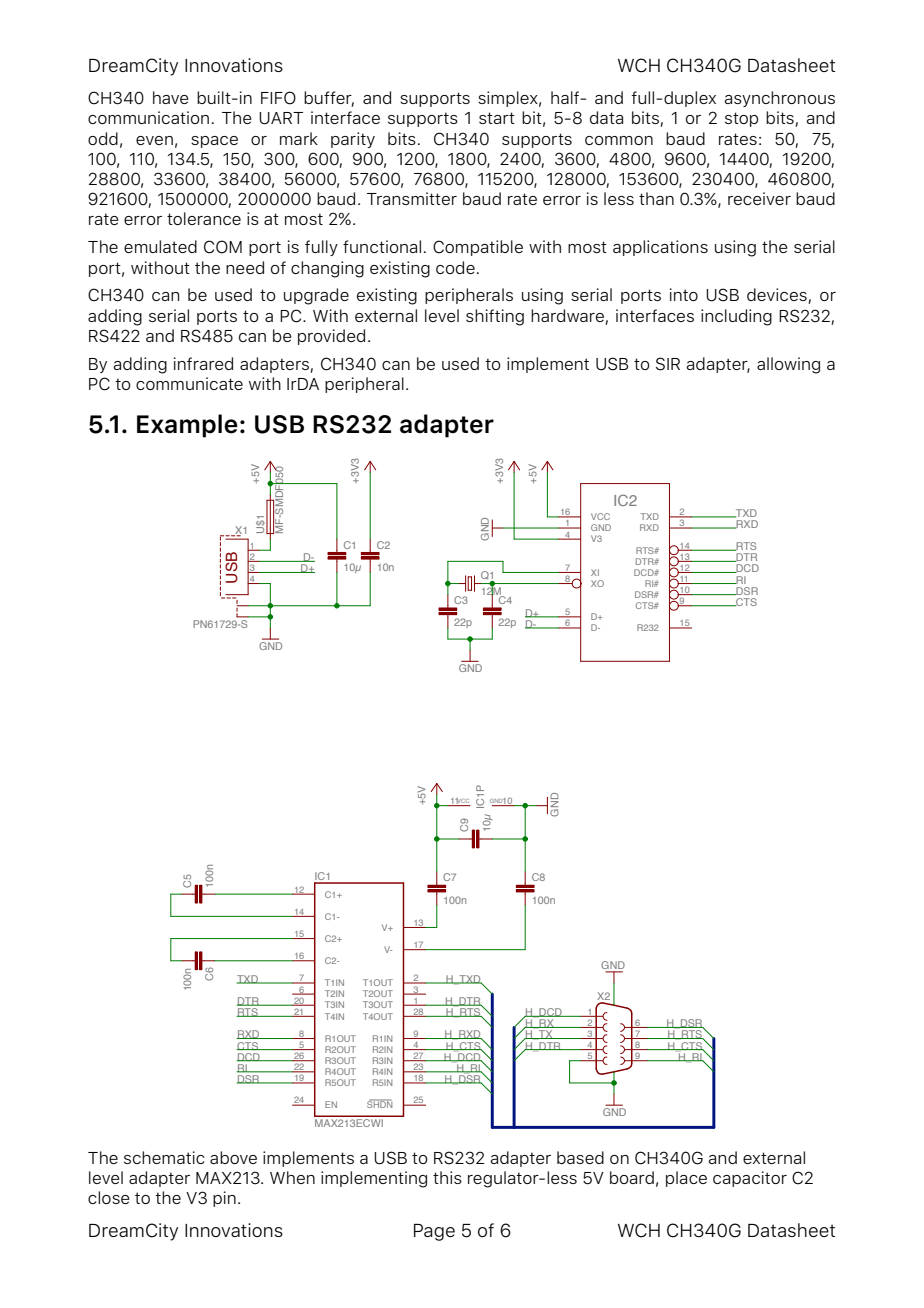  Describe the element at coordinates (686, 1179) in the document. I see `place` at that location.
